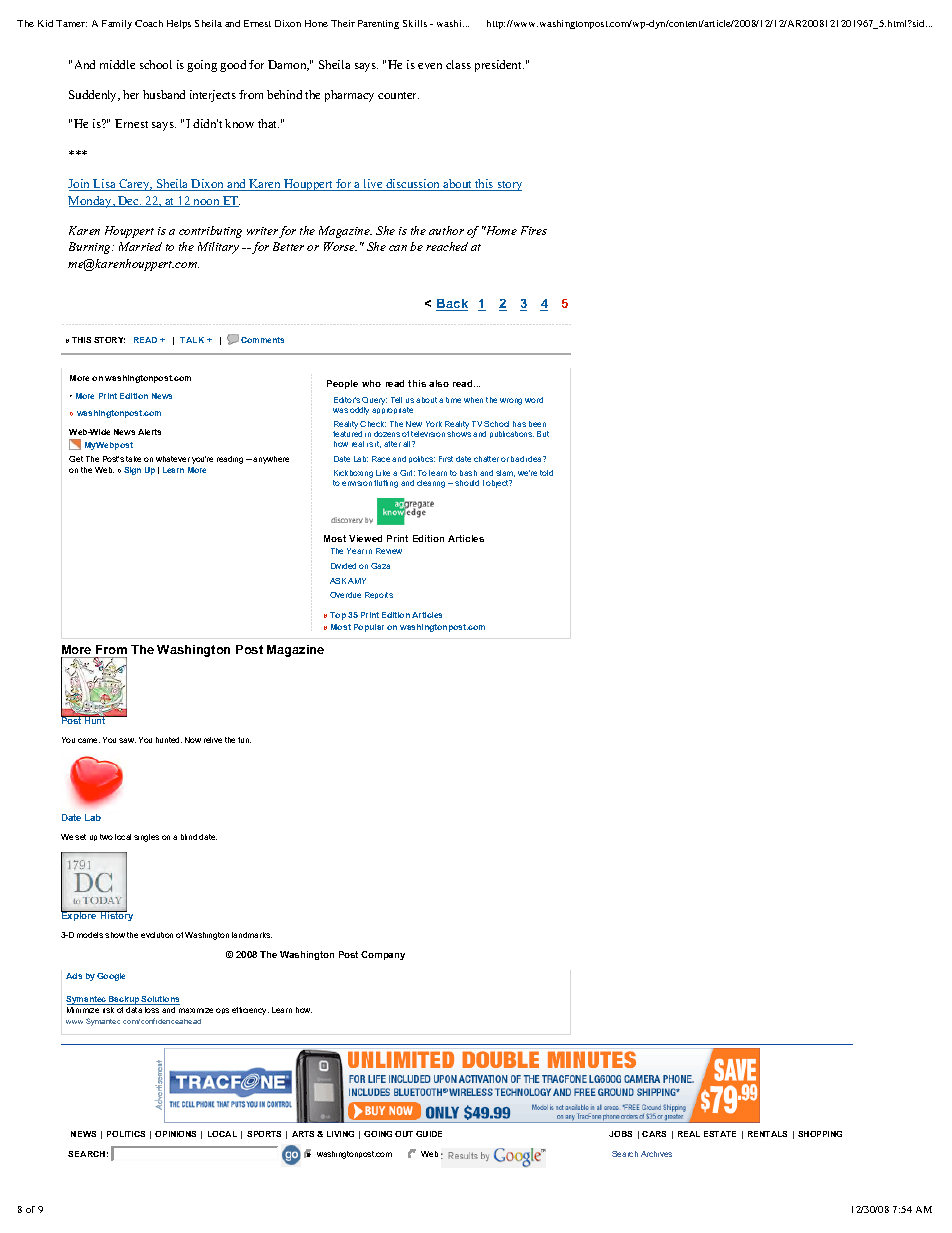  Describe the element at coordinates (534, 400) in the image. I see `word` at that location.
